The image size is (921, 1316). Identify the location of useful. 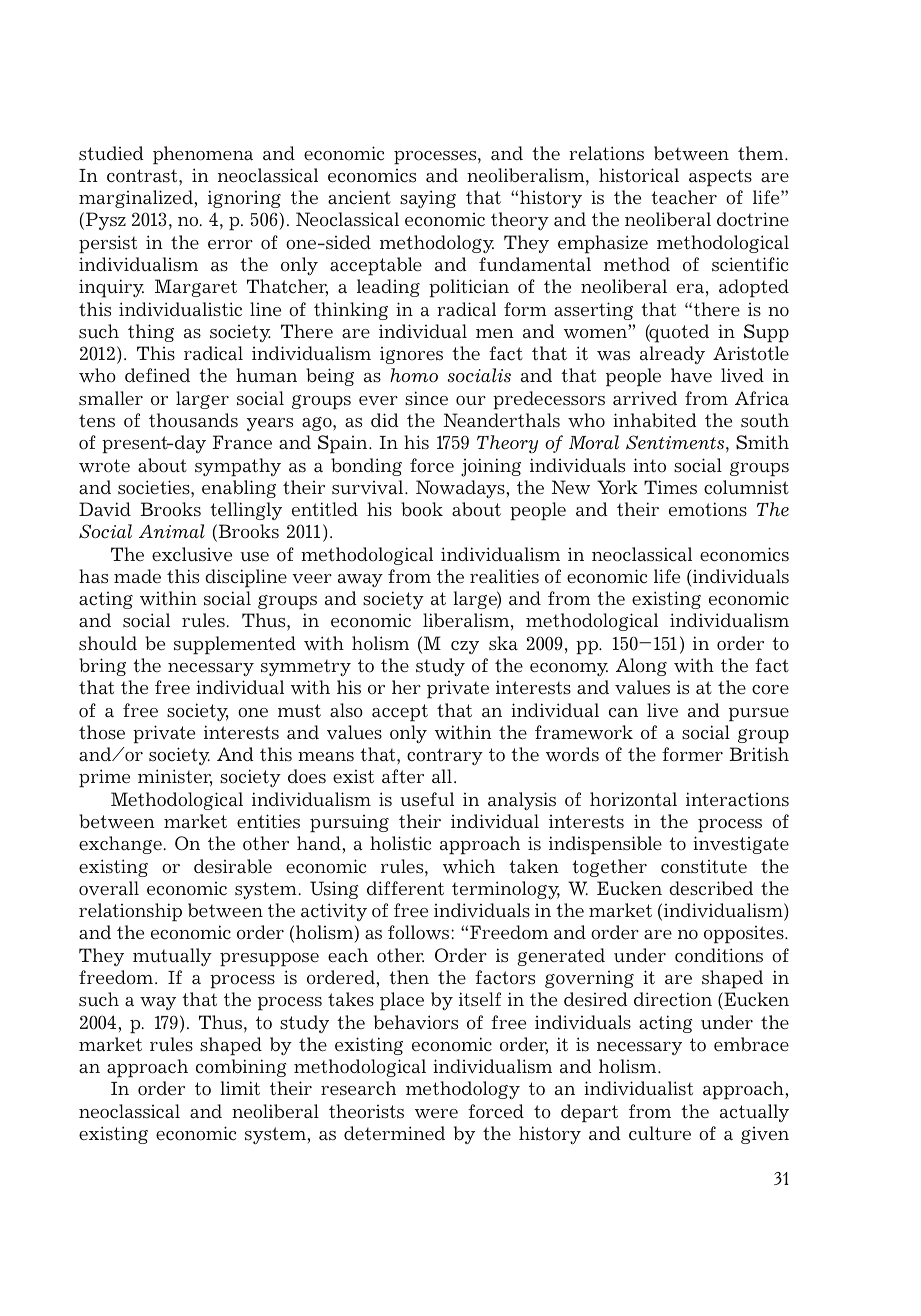
(427, 799).
